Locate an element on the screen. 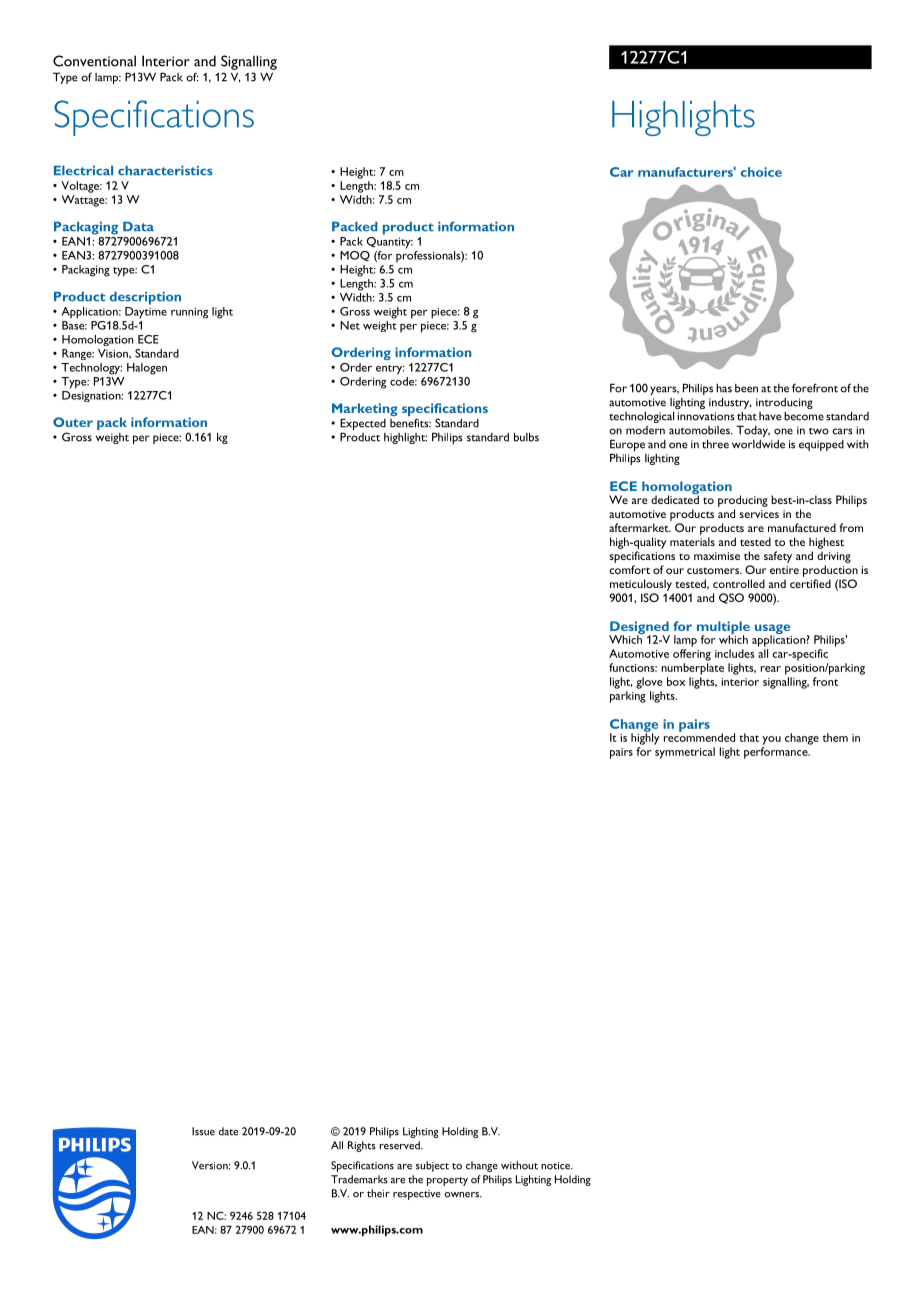  Conventional is located at coordinates (94, 61).
